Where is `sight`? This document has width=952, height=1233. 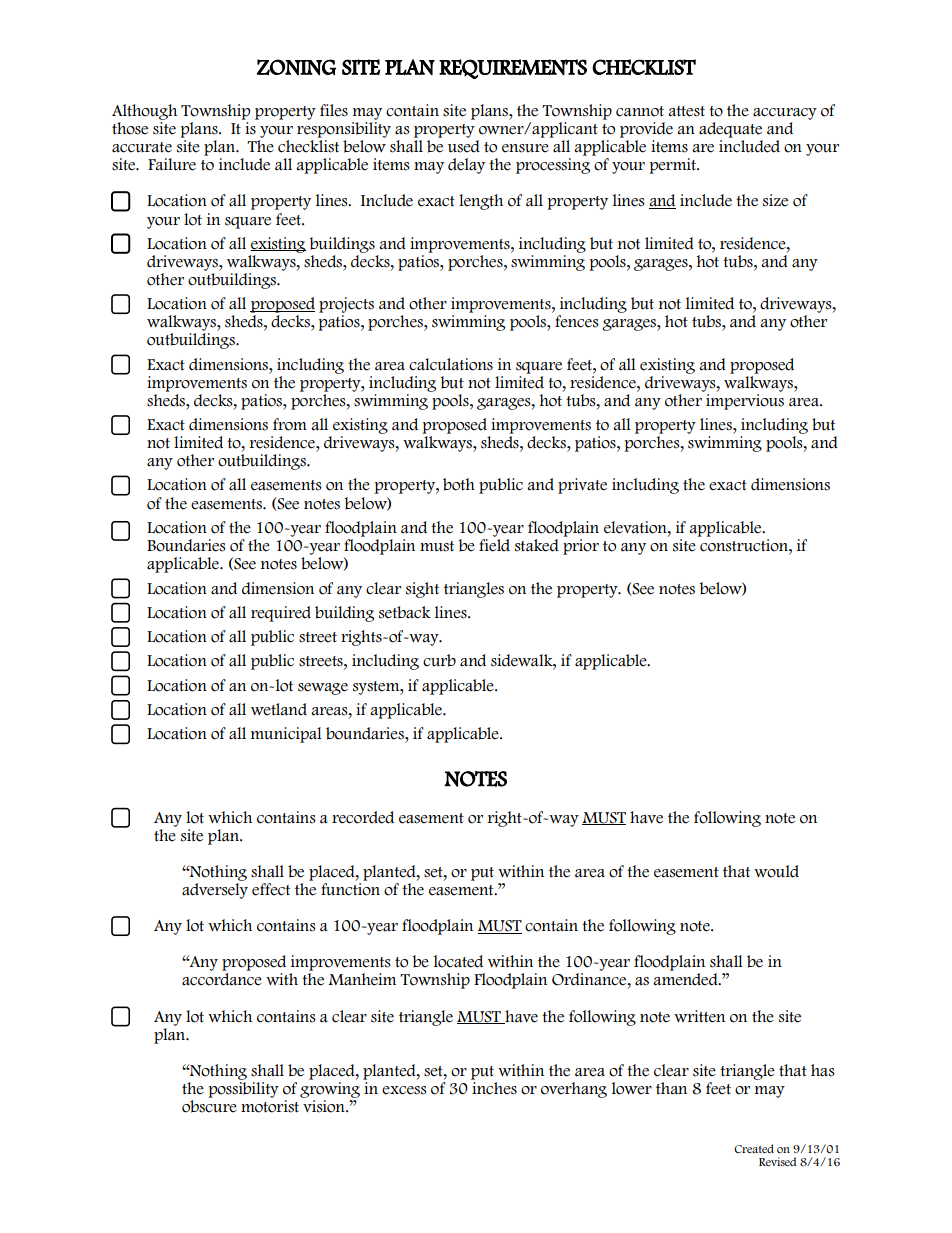
sight is located at coordinates (422, 590).
